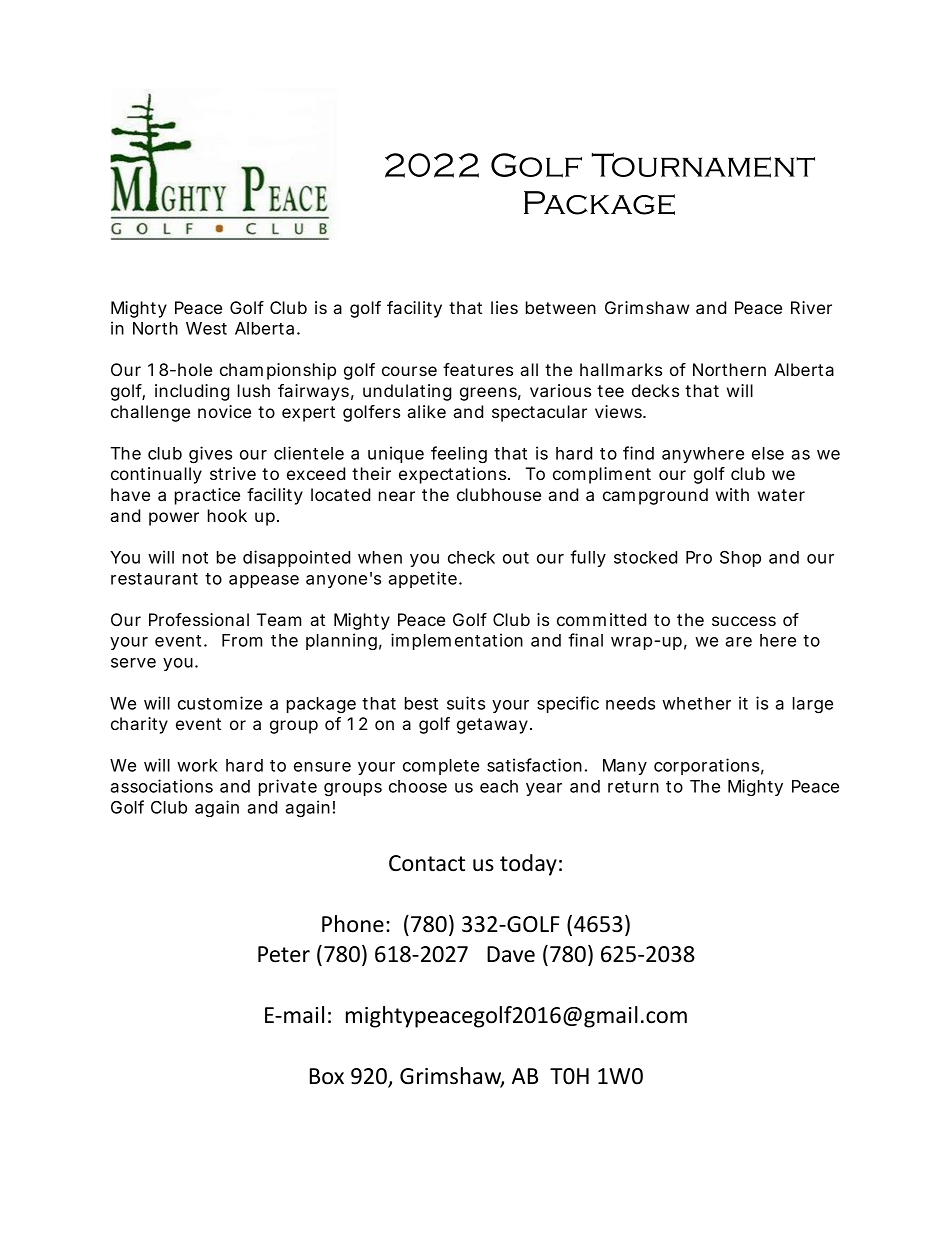 The image size is (952, 1233). What do you see at coordinates (696, 703) in the screenshot?
I see `whether` at bounding box center [696, 703].
